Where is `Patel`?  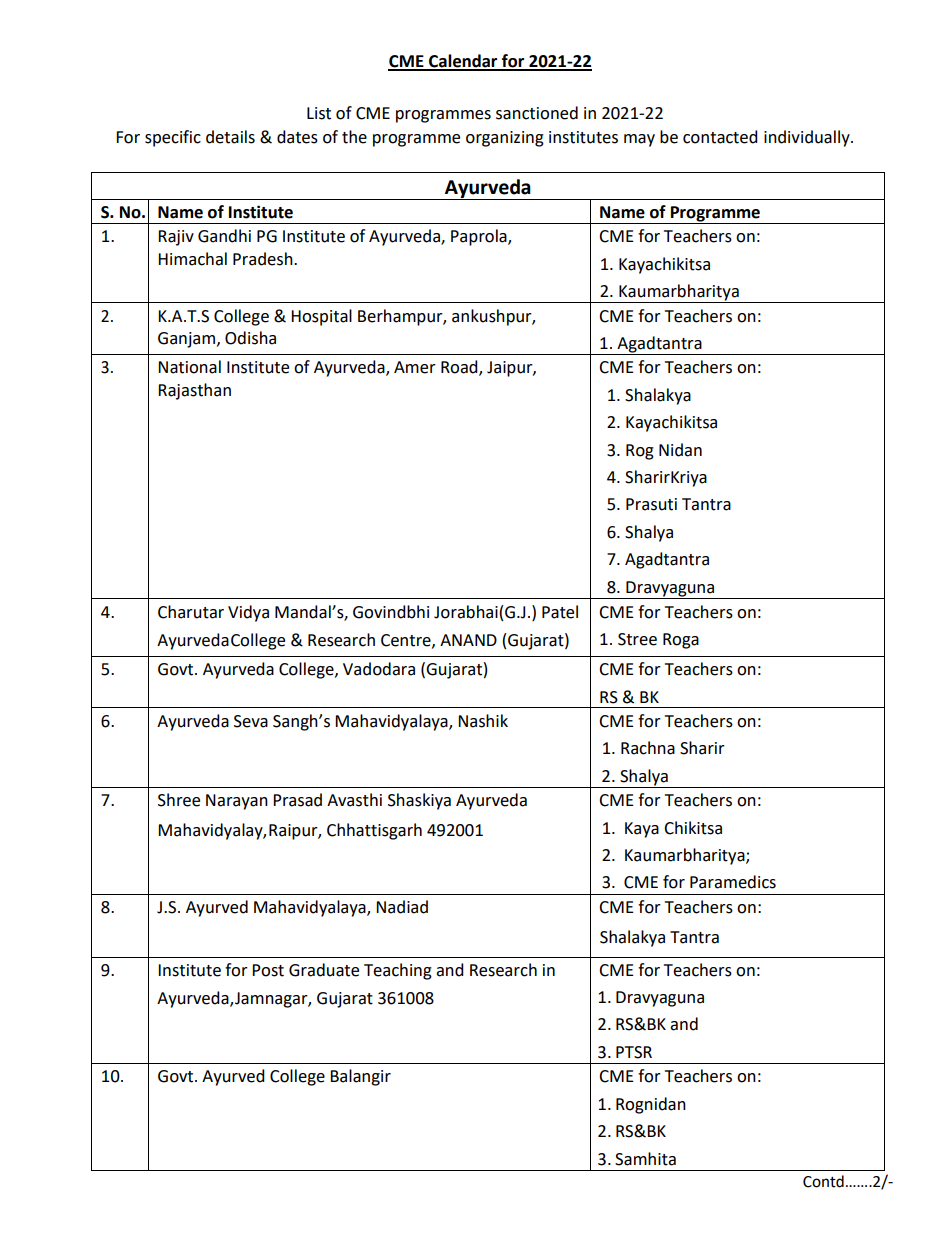
Patel is located at coordinates (560, 612).
